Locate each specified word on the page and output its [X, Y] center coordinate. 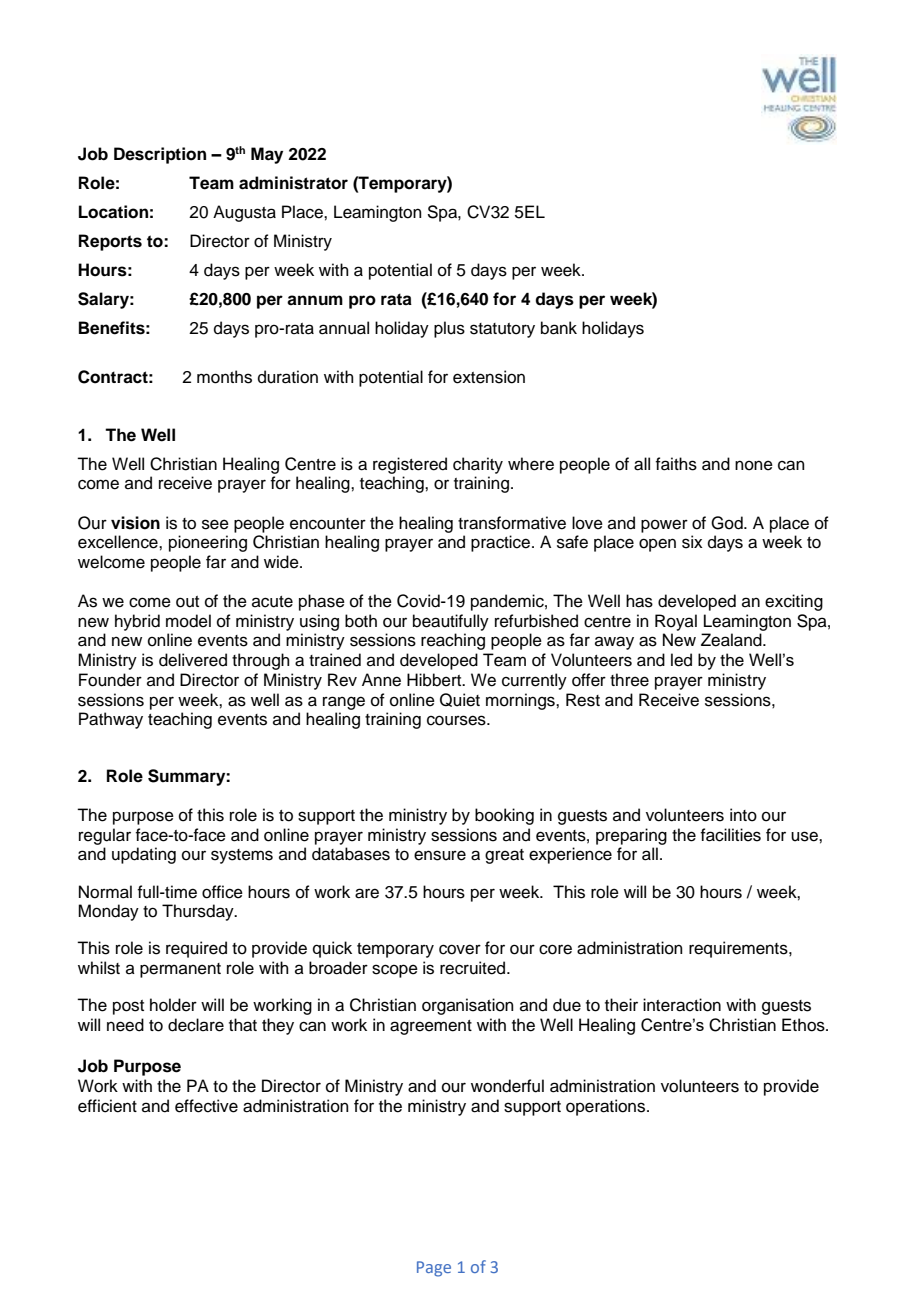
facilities [730, 835]
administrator [293, 183]
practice [502, 543]
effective [206, 1106]
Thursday [199, 912]
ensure [440, 855]
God [728, 523]
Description [160, 155]
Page [434, 1269]
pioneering [208, 543]
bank [559, 328]
